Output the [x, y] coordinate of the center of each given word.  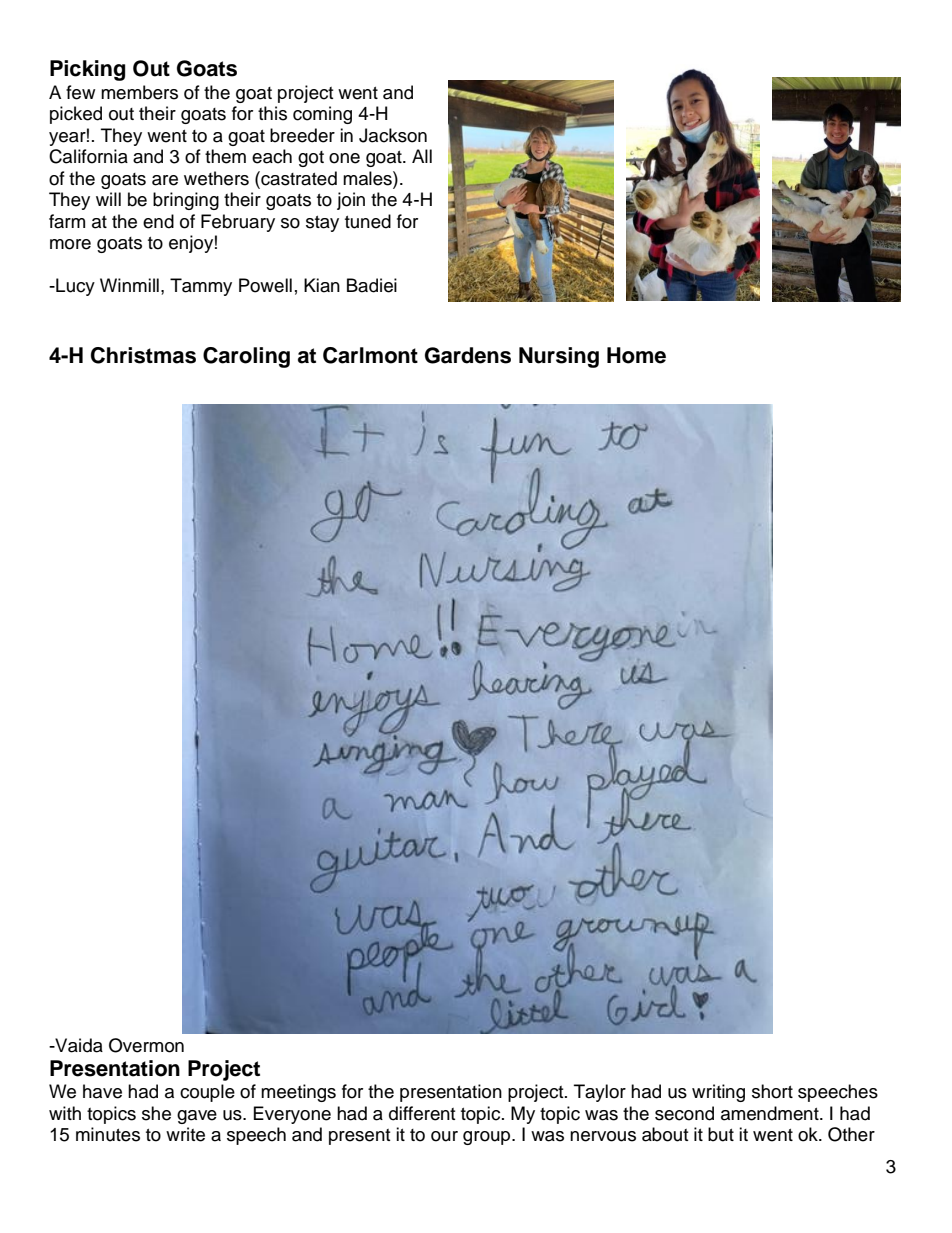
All [422, 156]
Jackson [393, 135]
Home [636, 355]
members [139, 92]
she [156, 1113]
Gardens [468, 355]
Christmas [143, 355]
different [422, 1113]
